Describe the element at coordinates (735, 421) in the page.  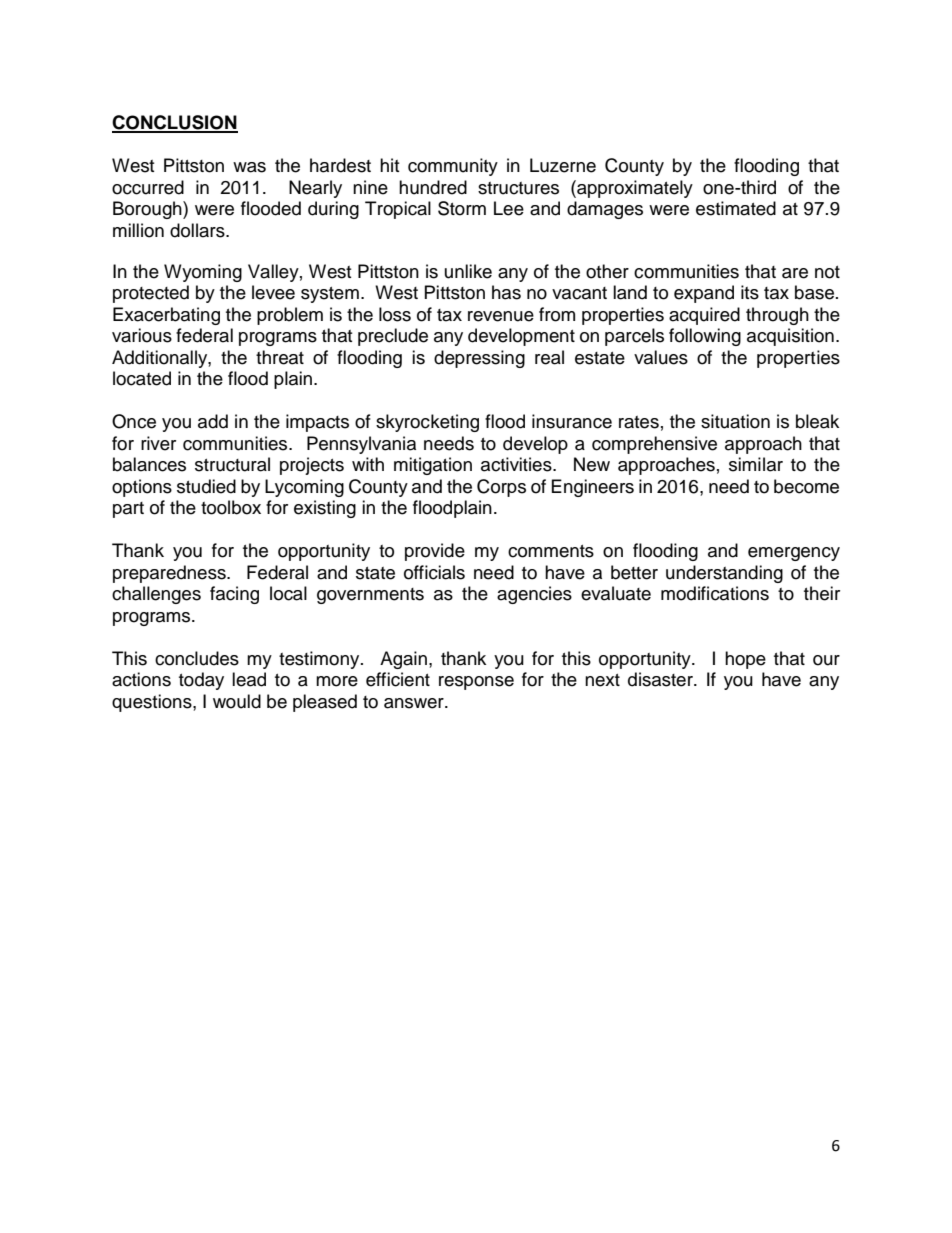
I see `situation` at that location.
